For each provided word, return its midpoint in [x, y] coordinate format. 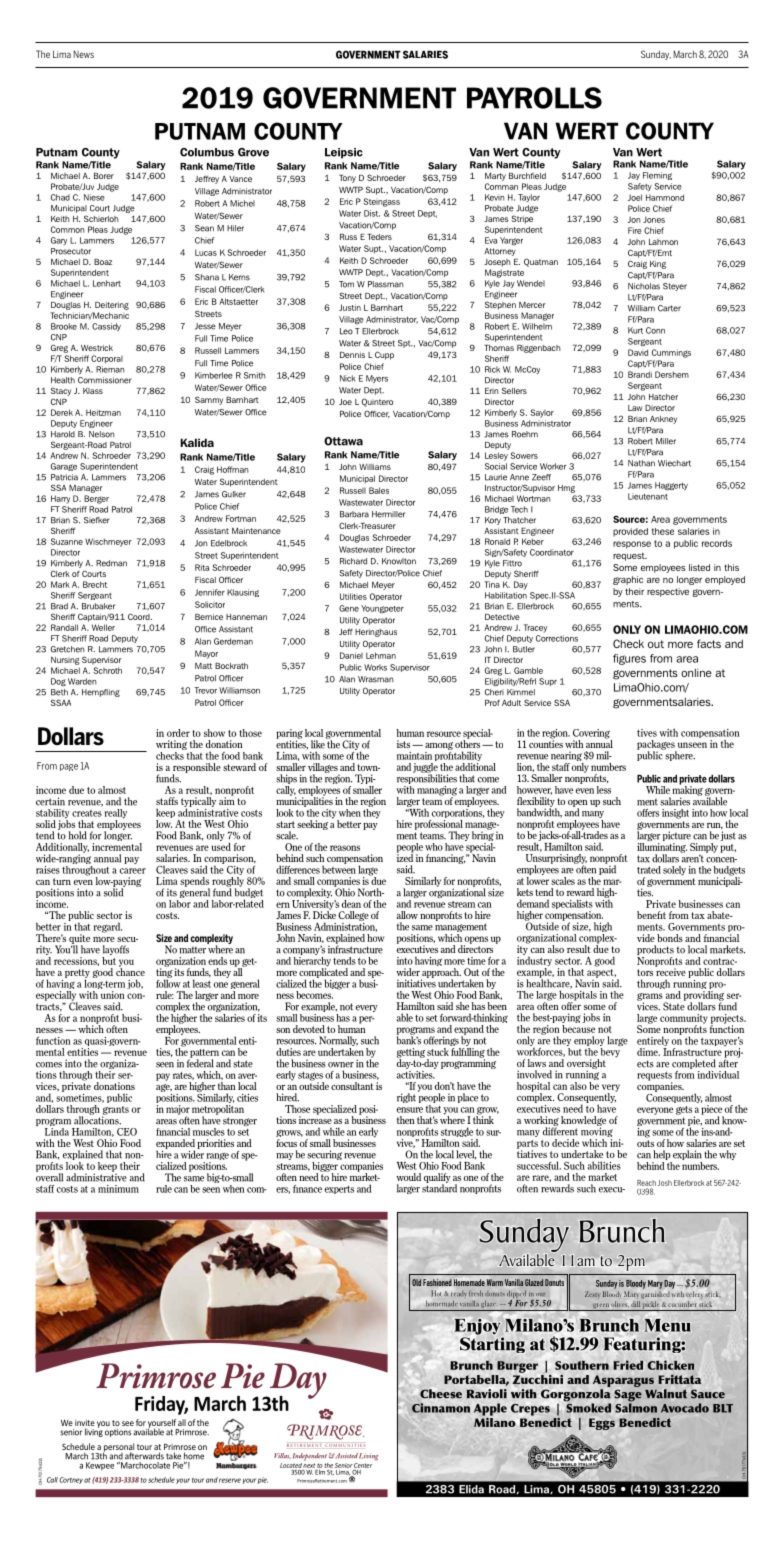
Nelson [102, 434]
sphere [679, 755]
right [406, 1098]
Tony [347, 179]
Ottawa [343, 441]
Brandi [640, 374]
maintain [414, 756]
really [116, 815]
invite [85, 1424]
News [83, 54]
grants [115, 1111]
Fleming [657, 176]
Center [363, 1465]
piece [712, 1111]
